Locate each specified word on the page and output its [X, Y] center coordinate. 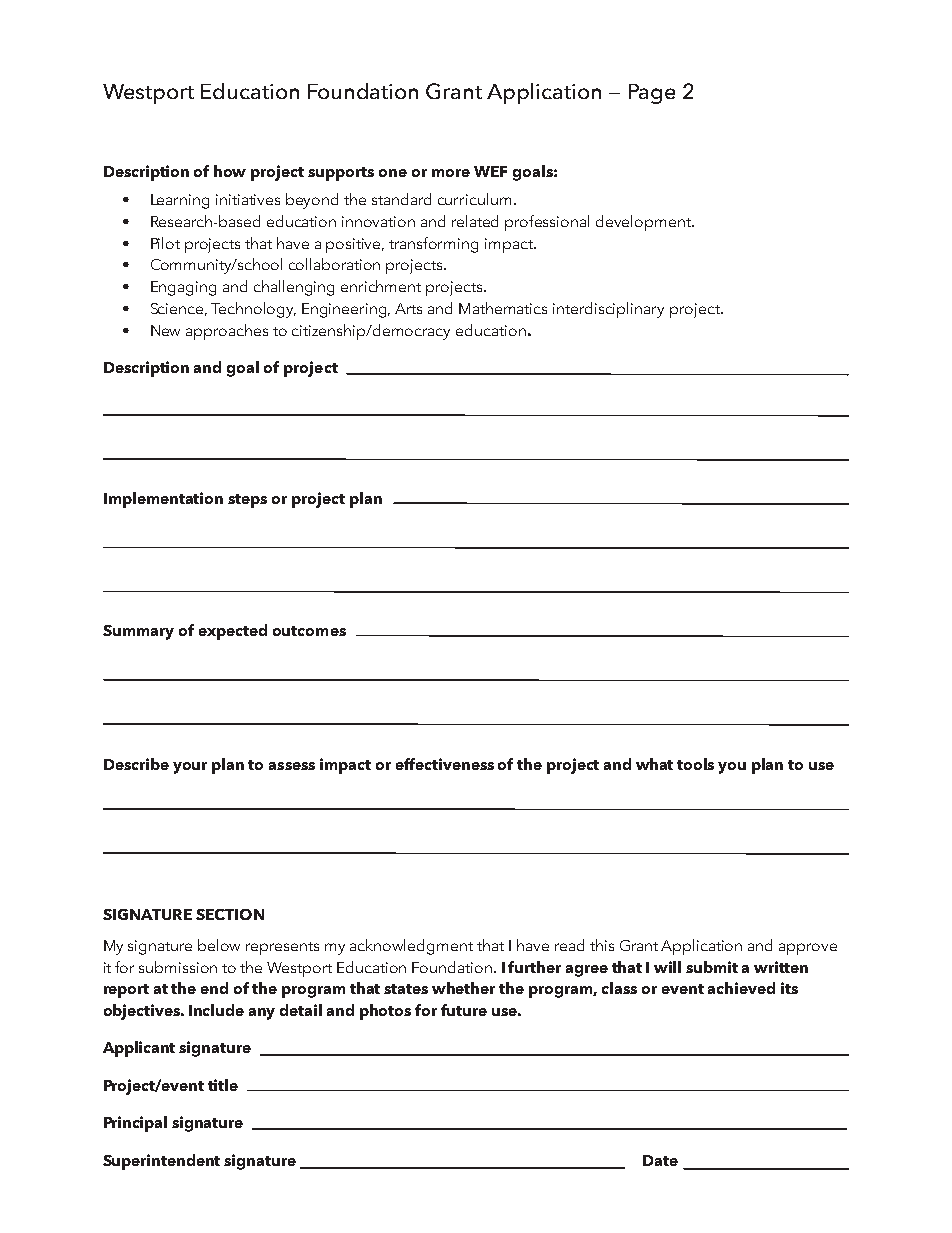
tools [695, 764]
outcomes [309, 631]
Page [652, 94]
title [223, 1085]
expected [233, 632]
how [230, 171]
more [451, 173]
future [464, 1010]
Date [660, 1160]
